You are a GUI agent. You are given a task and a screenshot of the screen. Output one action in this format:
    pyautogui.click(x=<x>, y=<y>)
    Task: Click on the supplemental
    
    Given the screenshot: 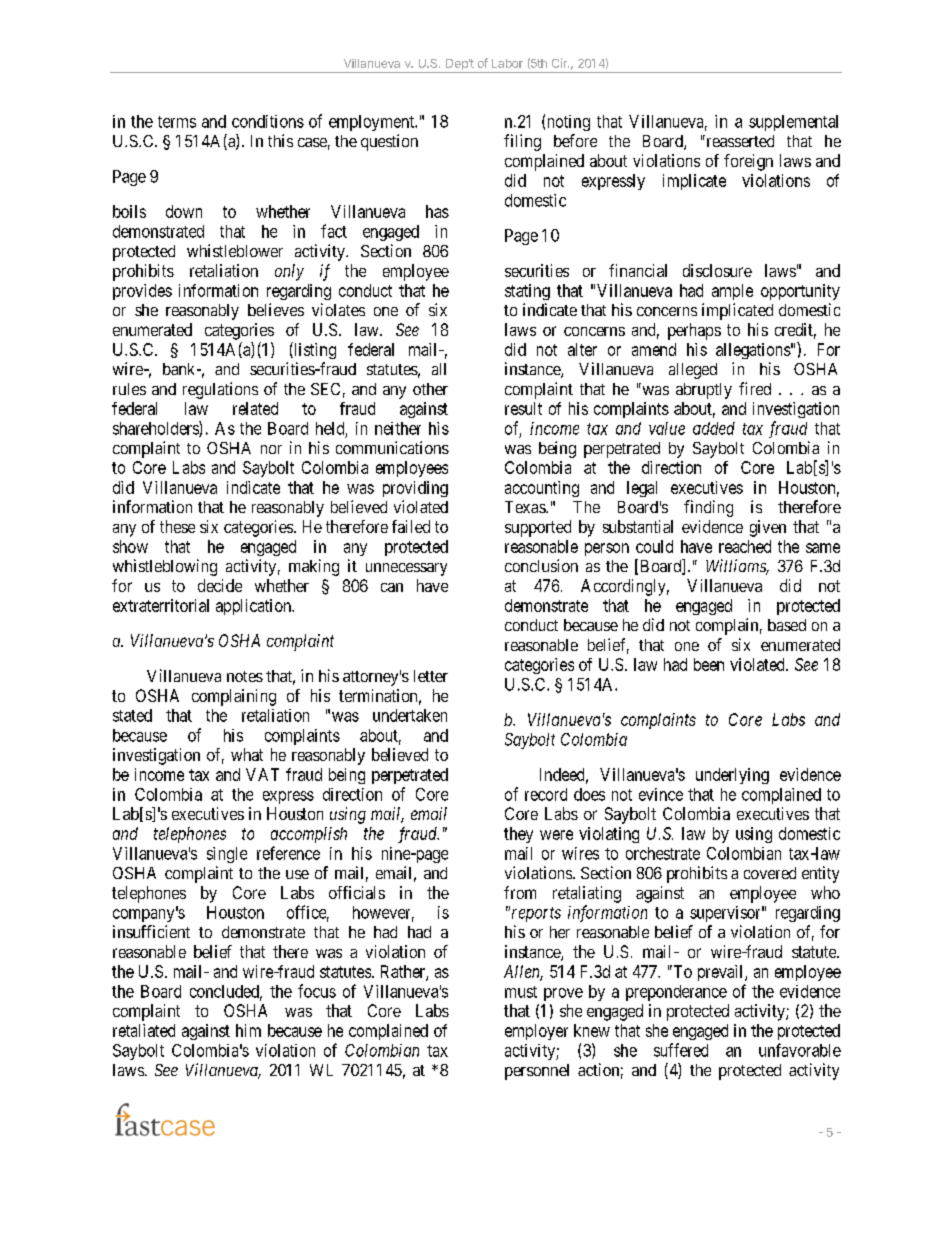 What is the action you would take?
    pyautogui.click(x=793, y=123)
